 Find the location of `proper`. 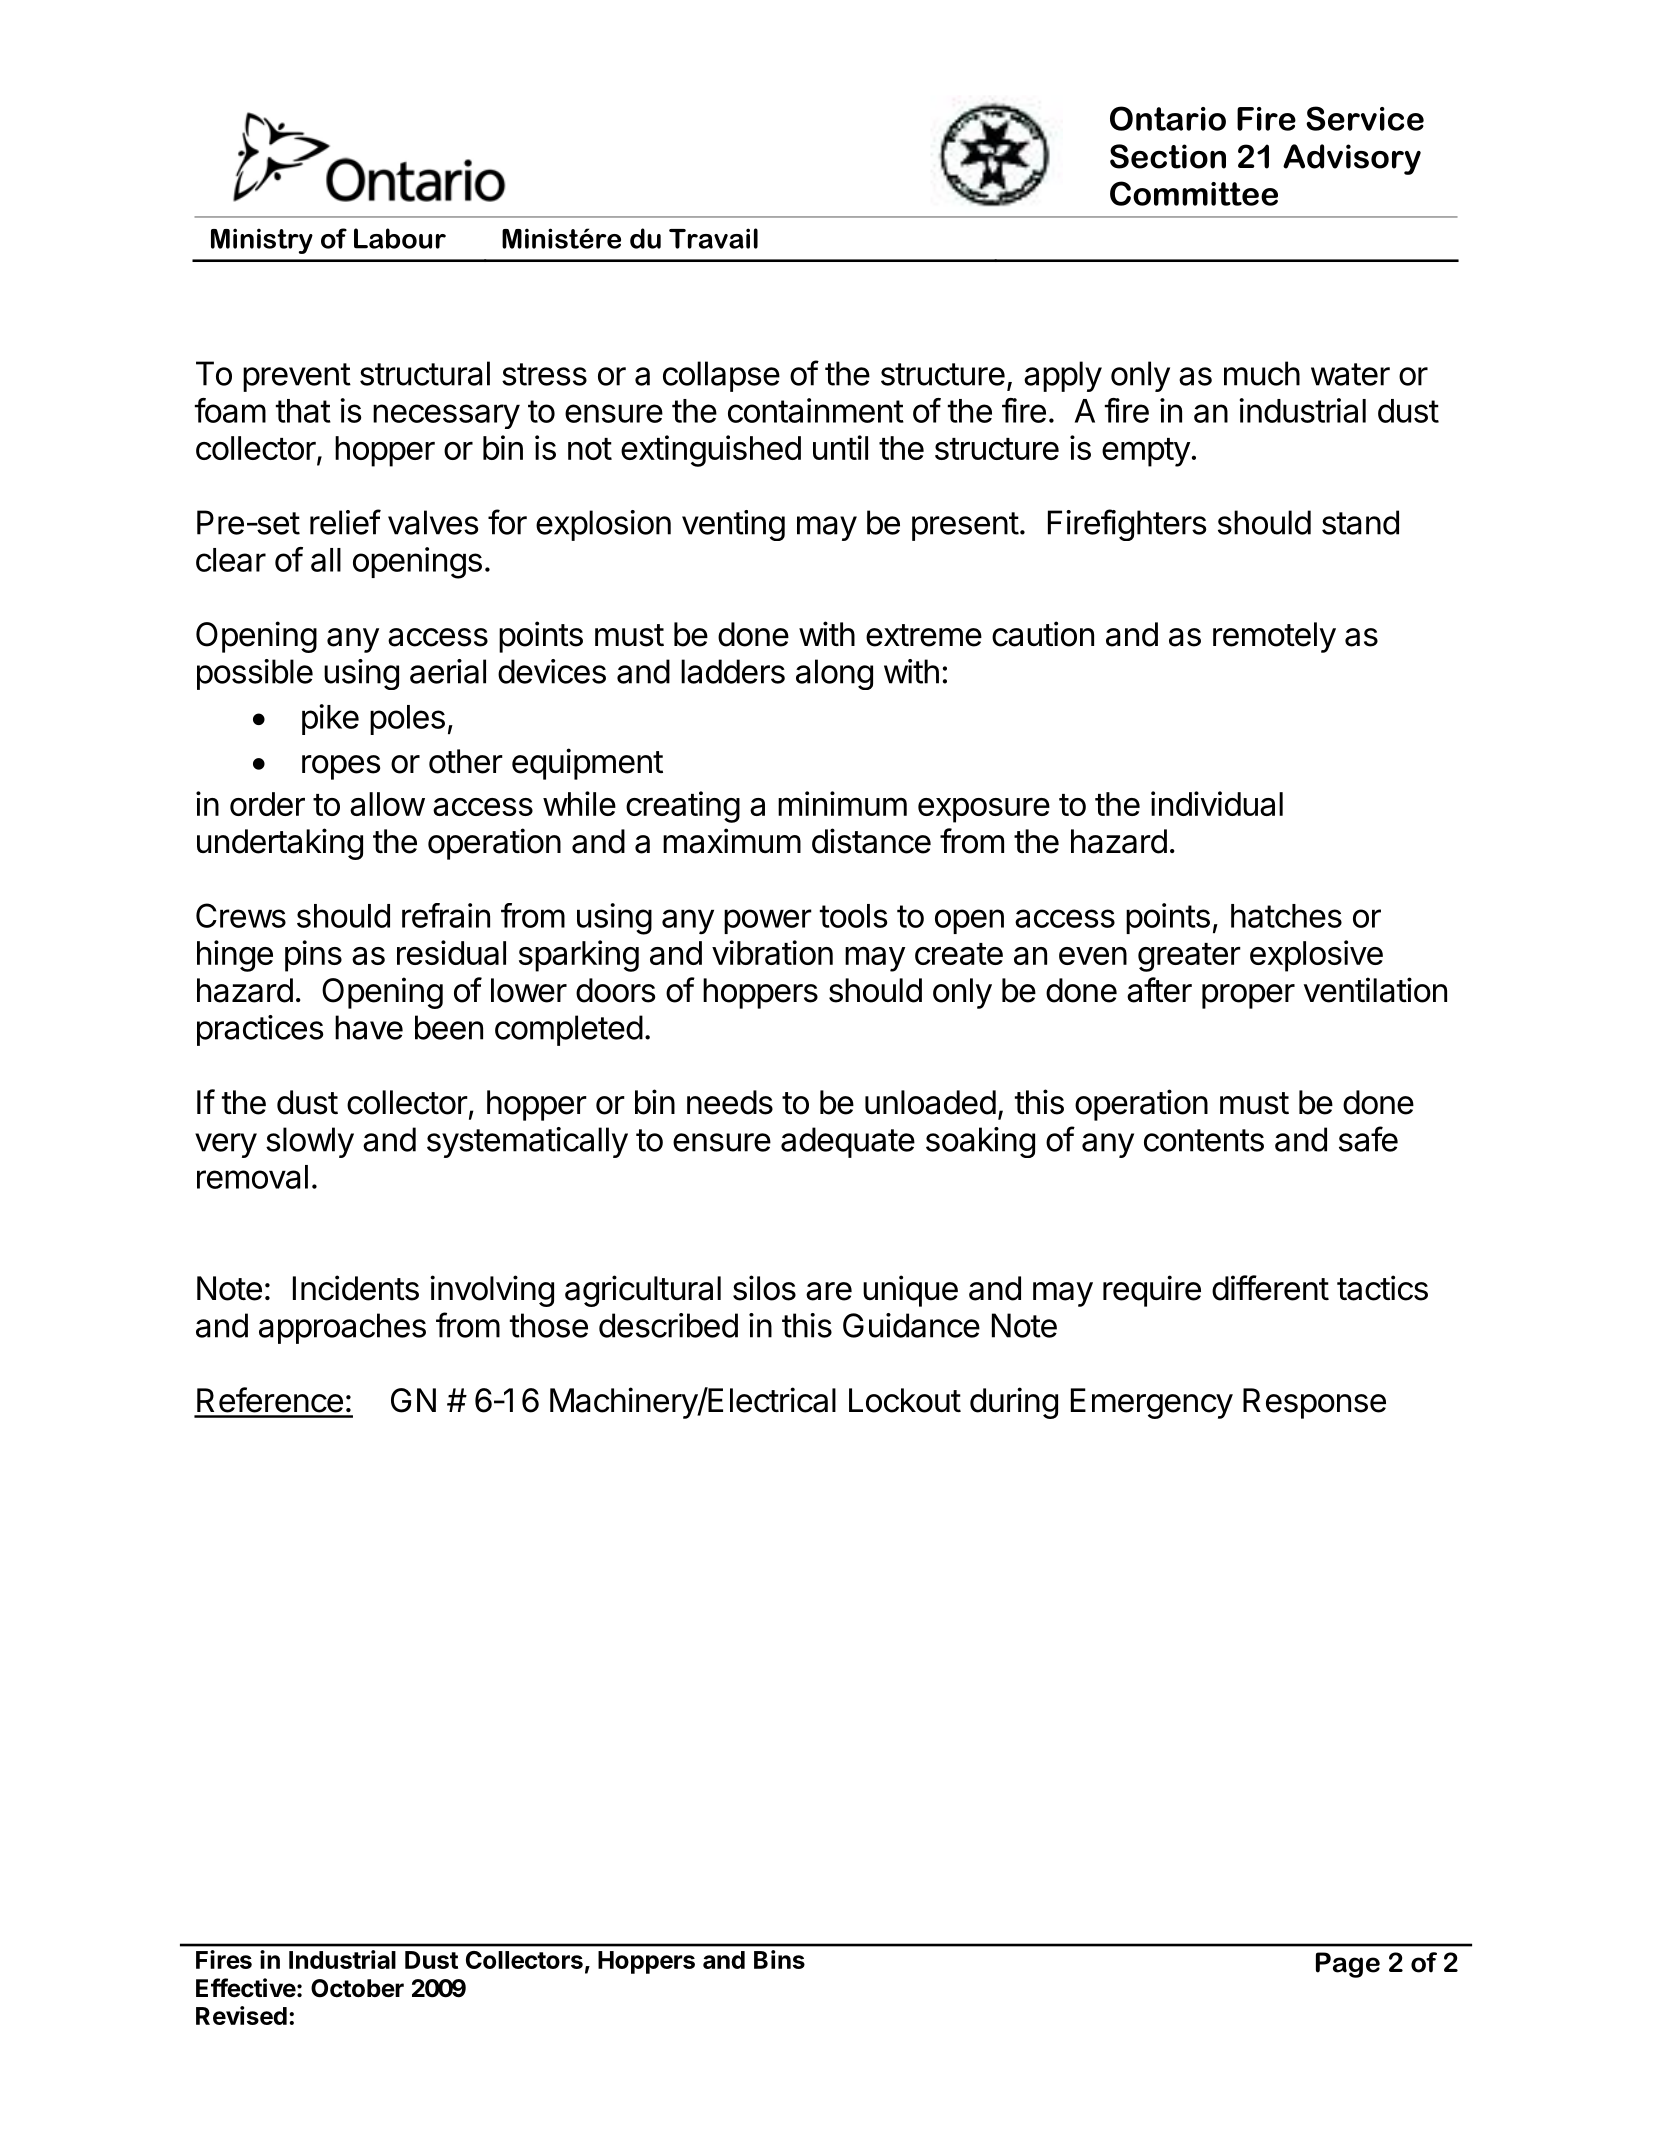

proper is located at coordinates (1248, 996).
